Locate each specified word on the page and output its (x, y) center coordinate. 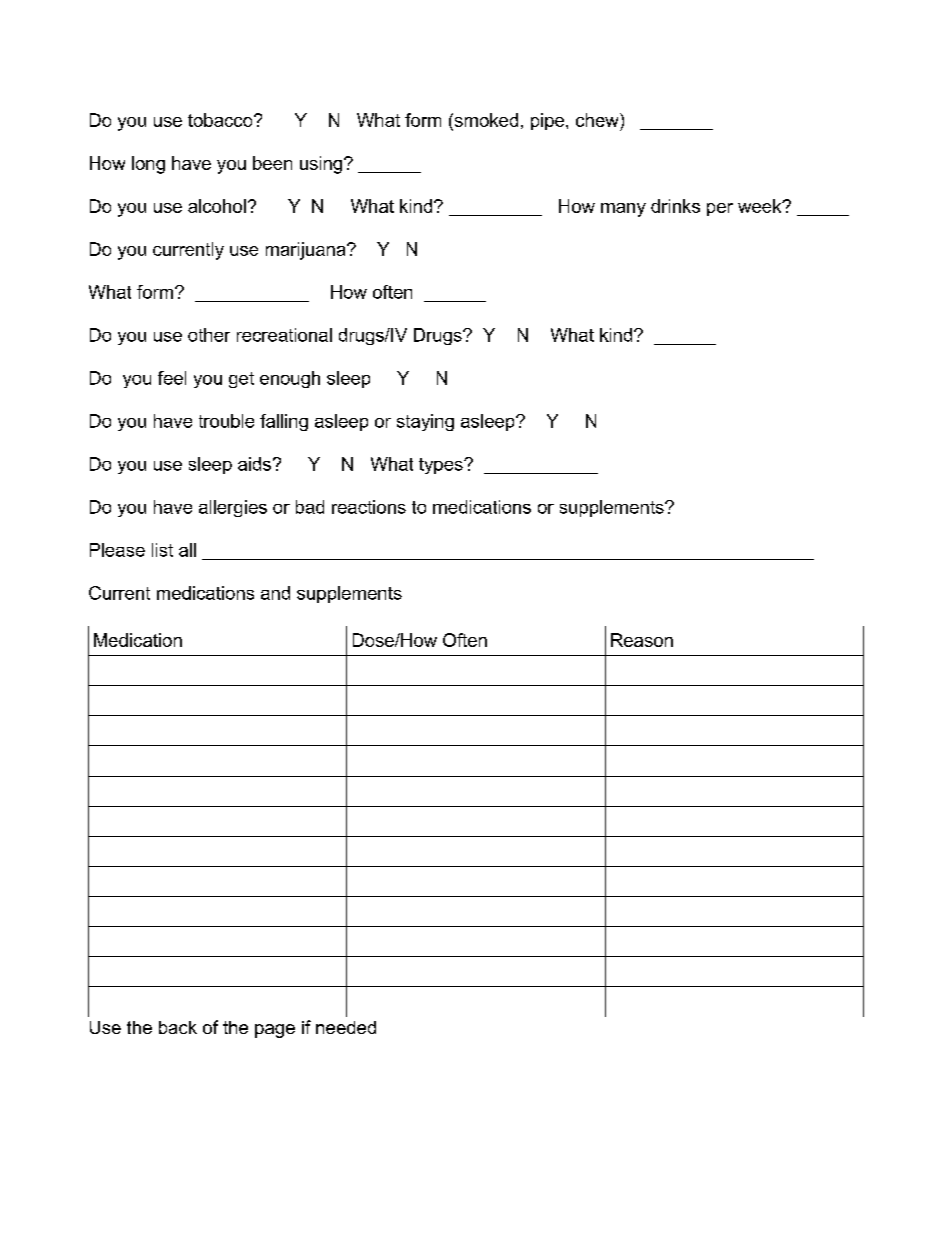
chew (598, 120)
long (148, 165)
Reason (642, 640)
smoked (485, 120)
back (178, 1027)
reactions (369, 507)
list (162, 550)
